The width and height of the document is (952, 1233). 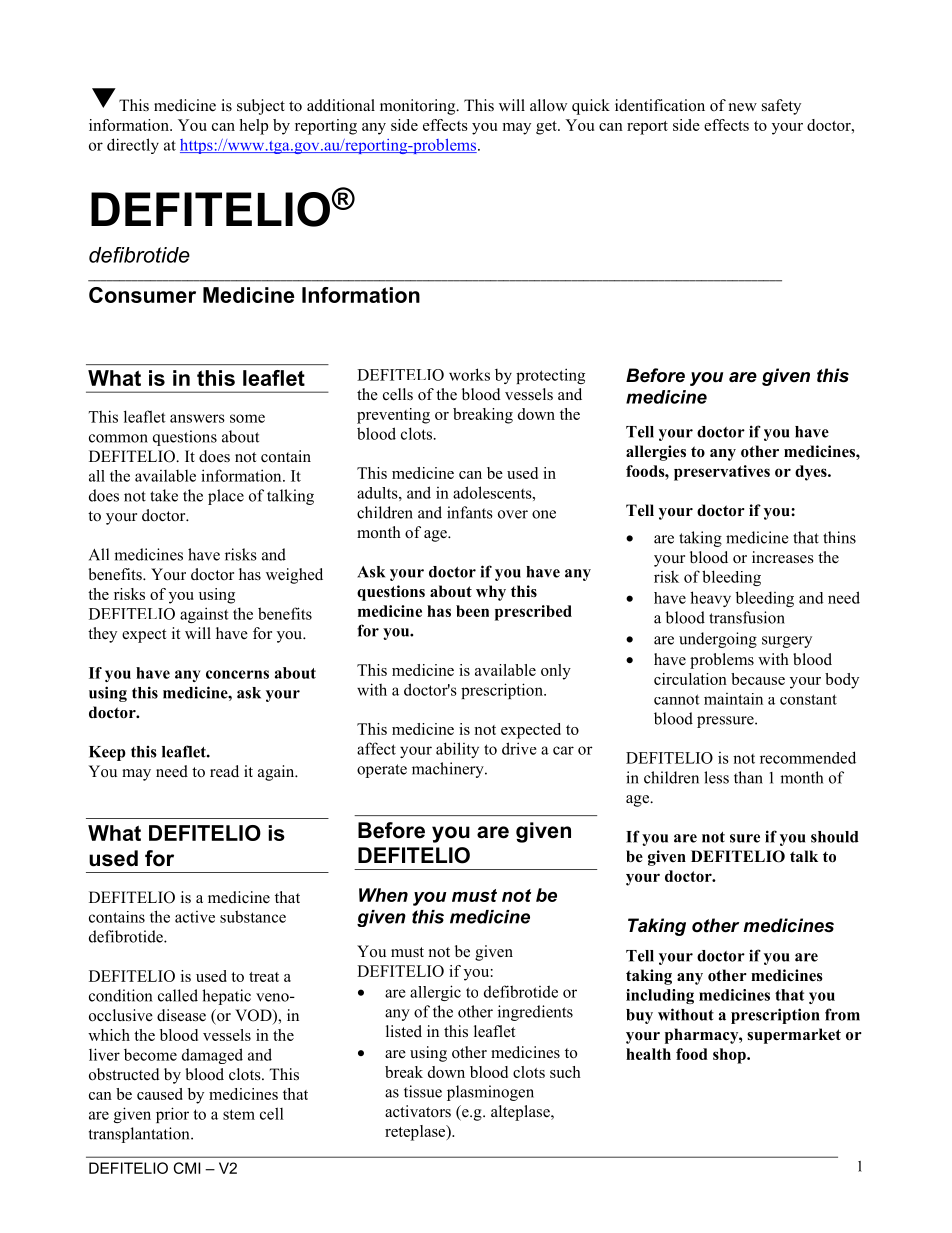 What do you see at coordinates (419, 107) in the document?
I see `monitoring` at bounding box center [419, 107].
